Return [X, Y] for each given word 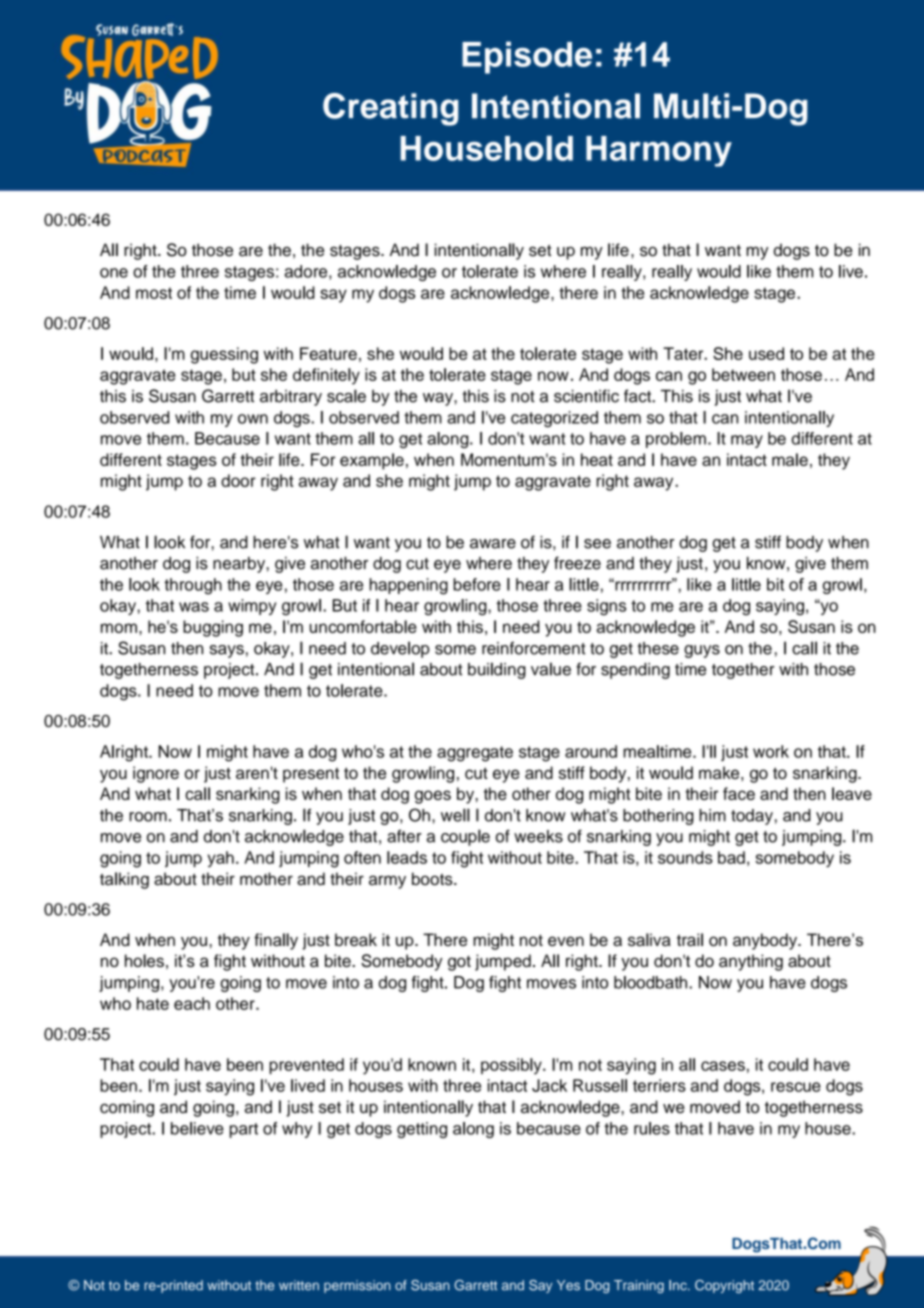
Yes [568, 1285]
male [790, 459]
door [238, 480]
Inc [679, 1285]
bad [731, 857]
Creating [390, 109]
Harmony [659, 151]
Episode [527, 57]
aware [493, 544]
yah [221, 859]
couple [465, 837]
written [299, 1285]
